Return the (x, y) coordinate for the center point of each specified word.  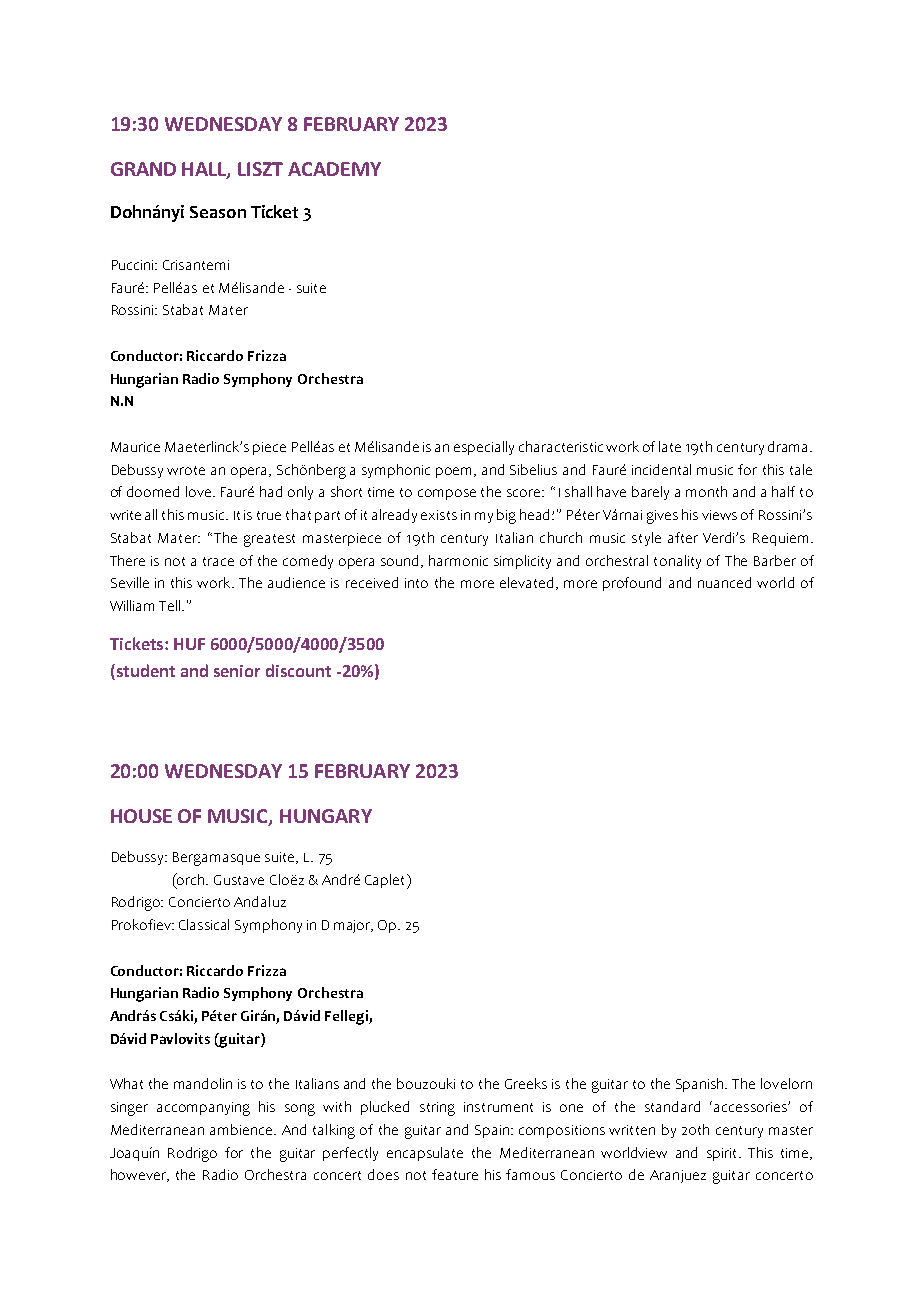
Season (218, 212)
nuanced (724, 582)
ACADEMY (334, 169)
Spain (492, 1131)
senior (237, 671)
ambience (242, 1129)
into (416, 583)
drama (789, 446)
